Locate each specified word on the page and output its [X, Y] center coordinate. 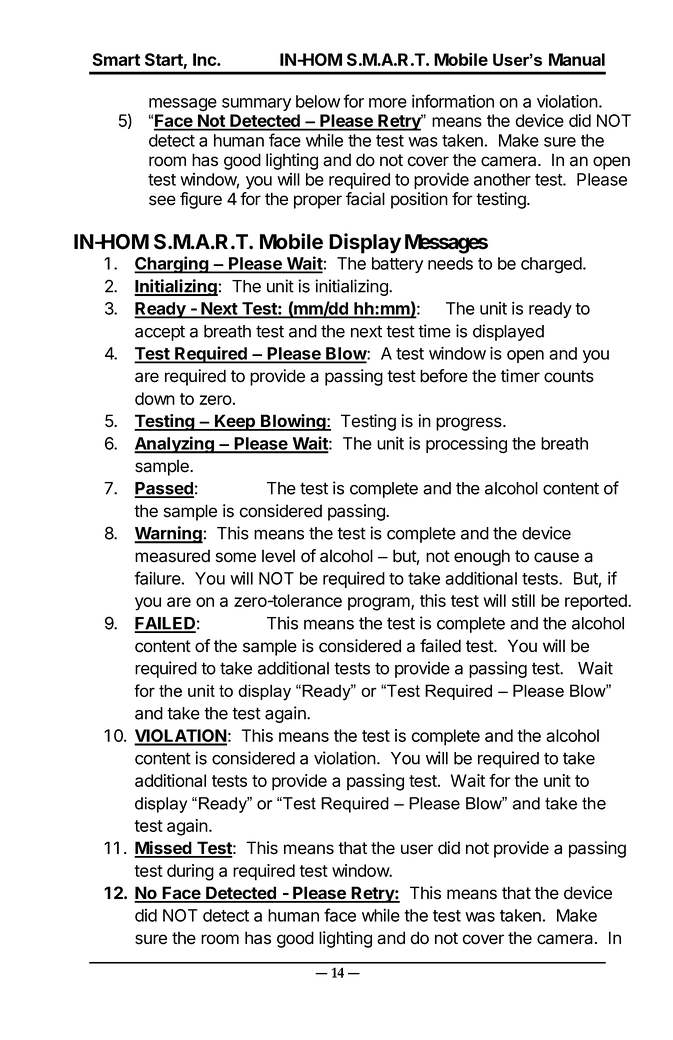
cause [556, 557]
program [380, 604]
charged [552, 265]
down [155, 398]
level [278, 556]
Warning [169, 535]
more [388, 103]
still [523, 600]
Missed [164, 849]
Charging [172, 265]
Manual [577, 59]
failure [157, 578]
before [444, 376]
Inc [205, 59]
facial [365, 199]
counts [569, 376]
